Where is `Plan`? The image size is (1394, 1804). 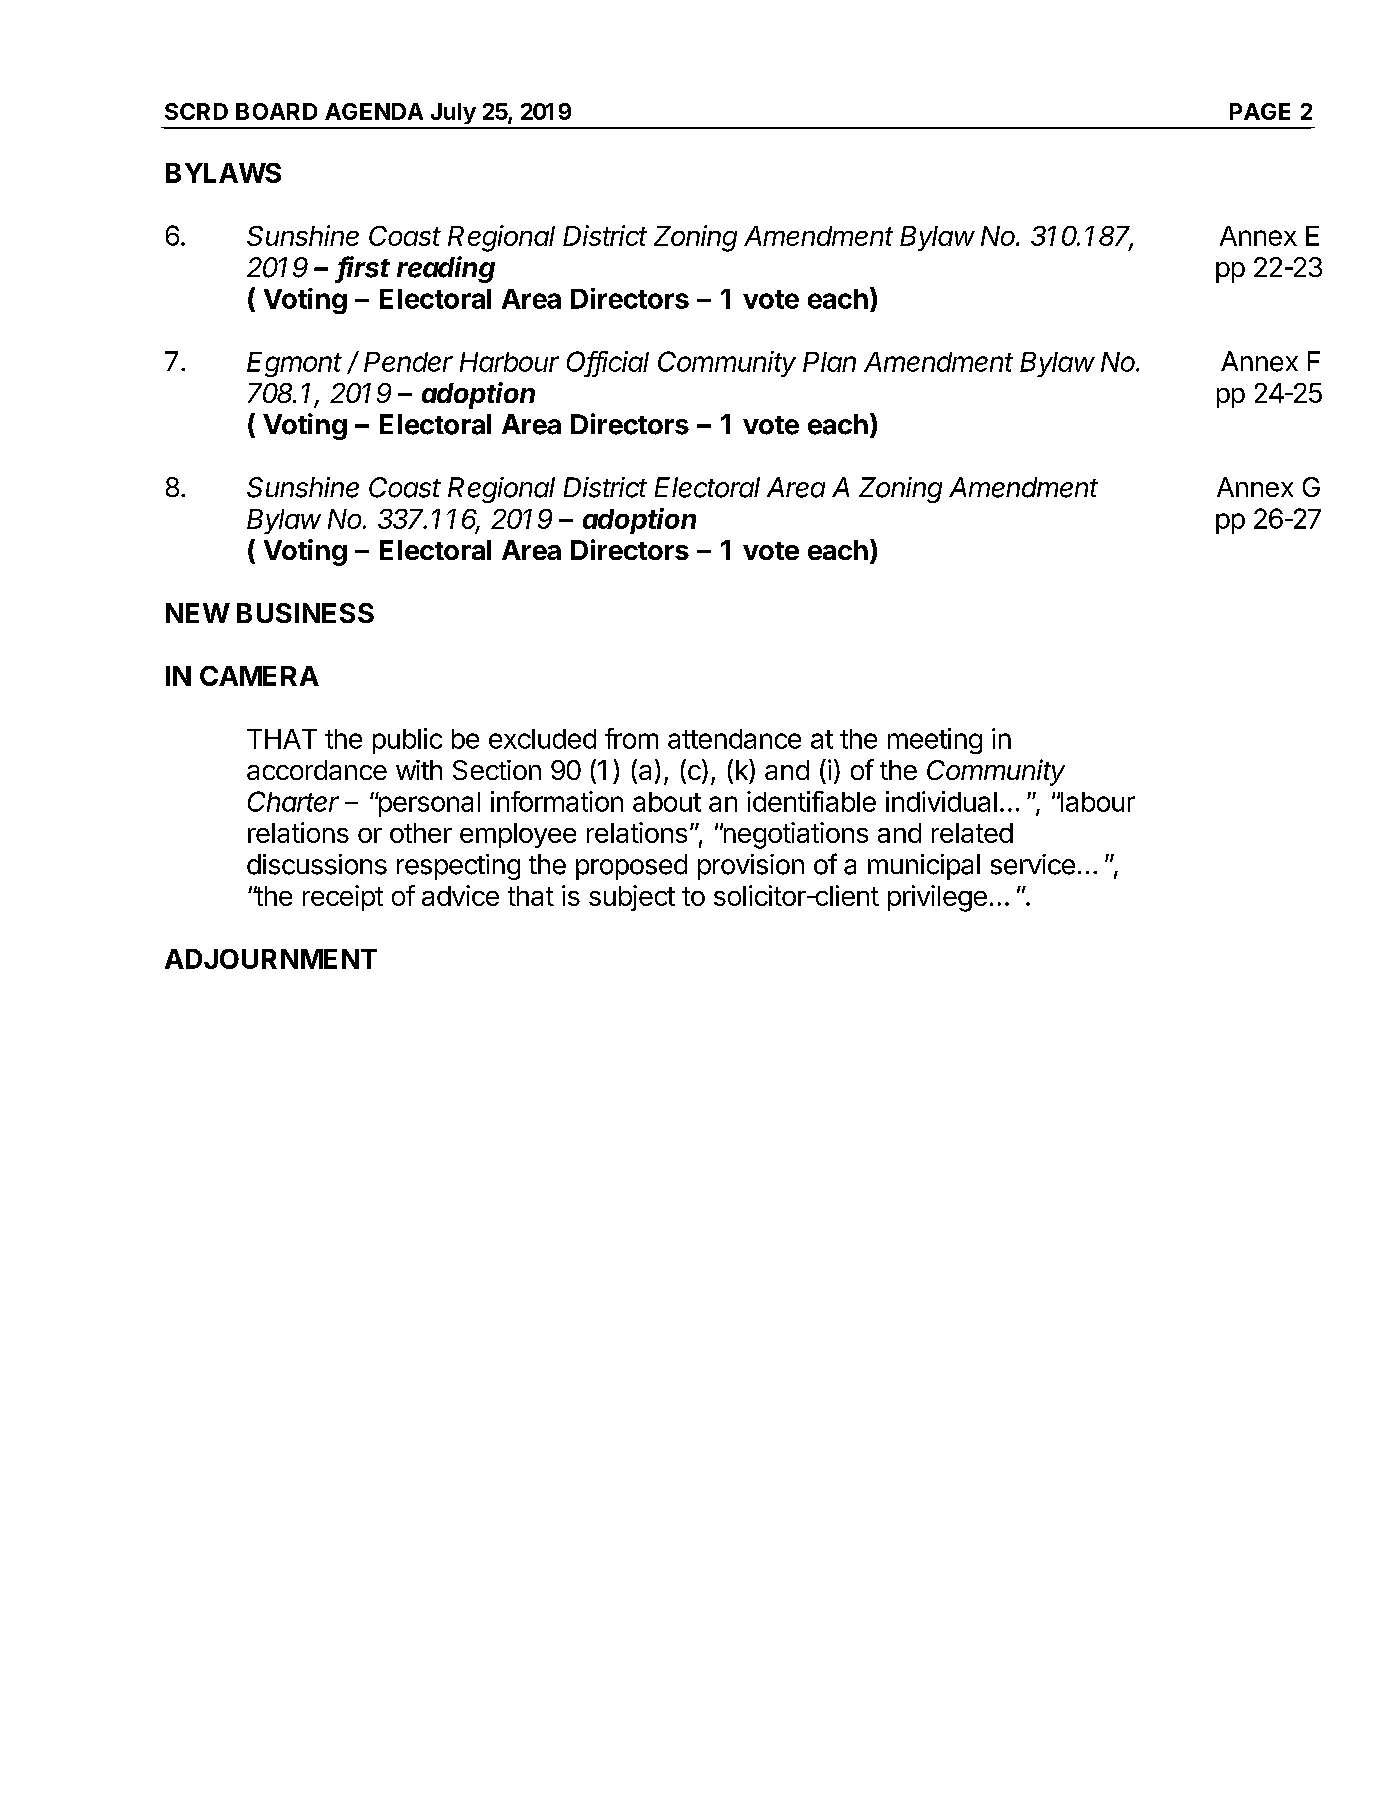 Plan is located at coordinates (829, 362).
